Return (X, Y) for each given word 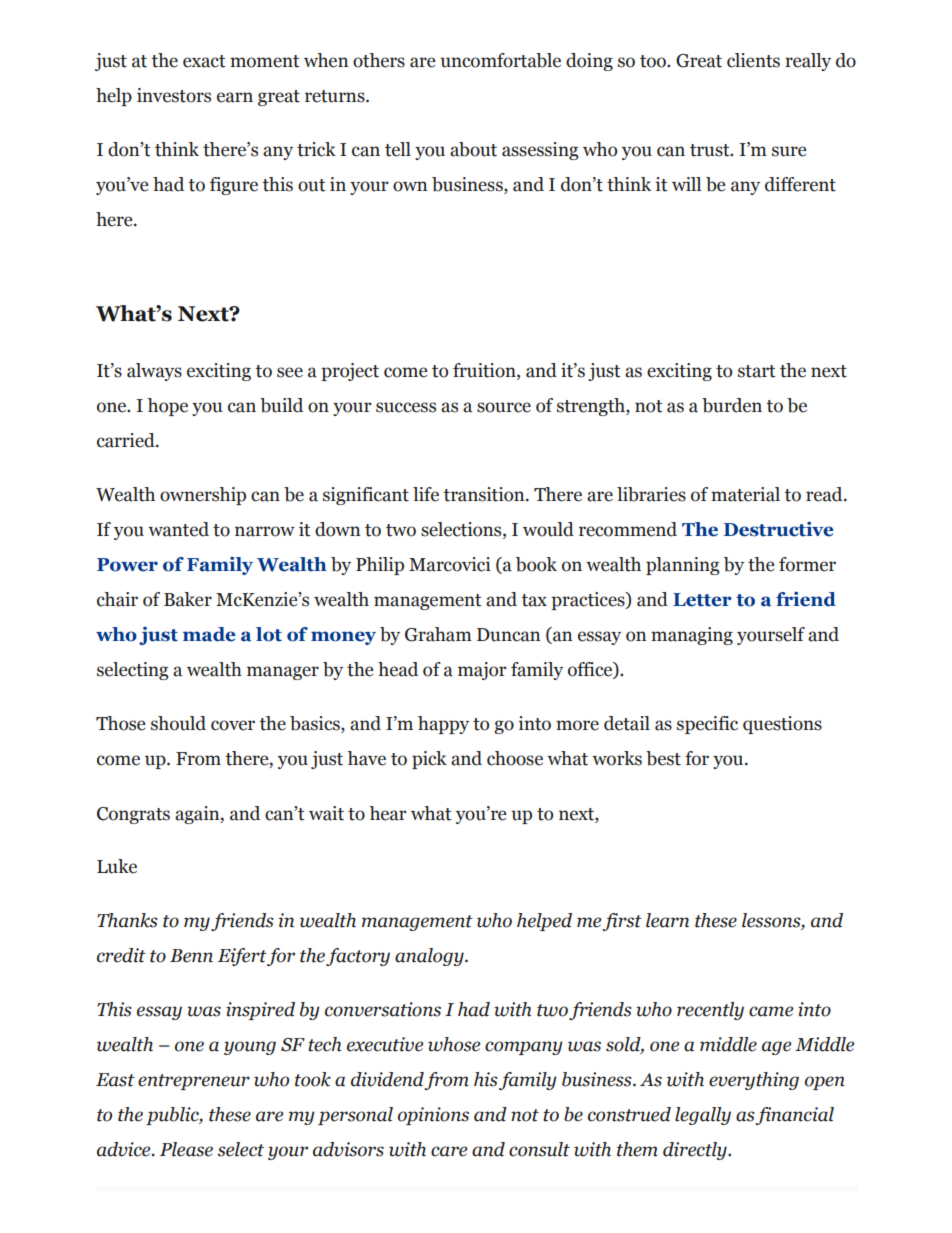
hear (388, 813)
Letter (702, 600)
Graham (438, 634)
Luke (117, 866)
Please (186, 1149)
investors (174, 95)
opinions (433, 1116)
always (154, 372)
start (757, 371)
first (622, 922)
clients (753, 60)
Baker (188, 599)
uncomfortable (500, 60)
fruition (485, 370)
